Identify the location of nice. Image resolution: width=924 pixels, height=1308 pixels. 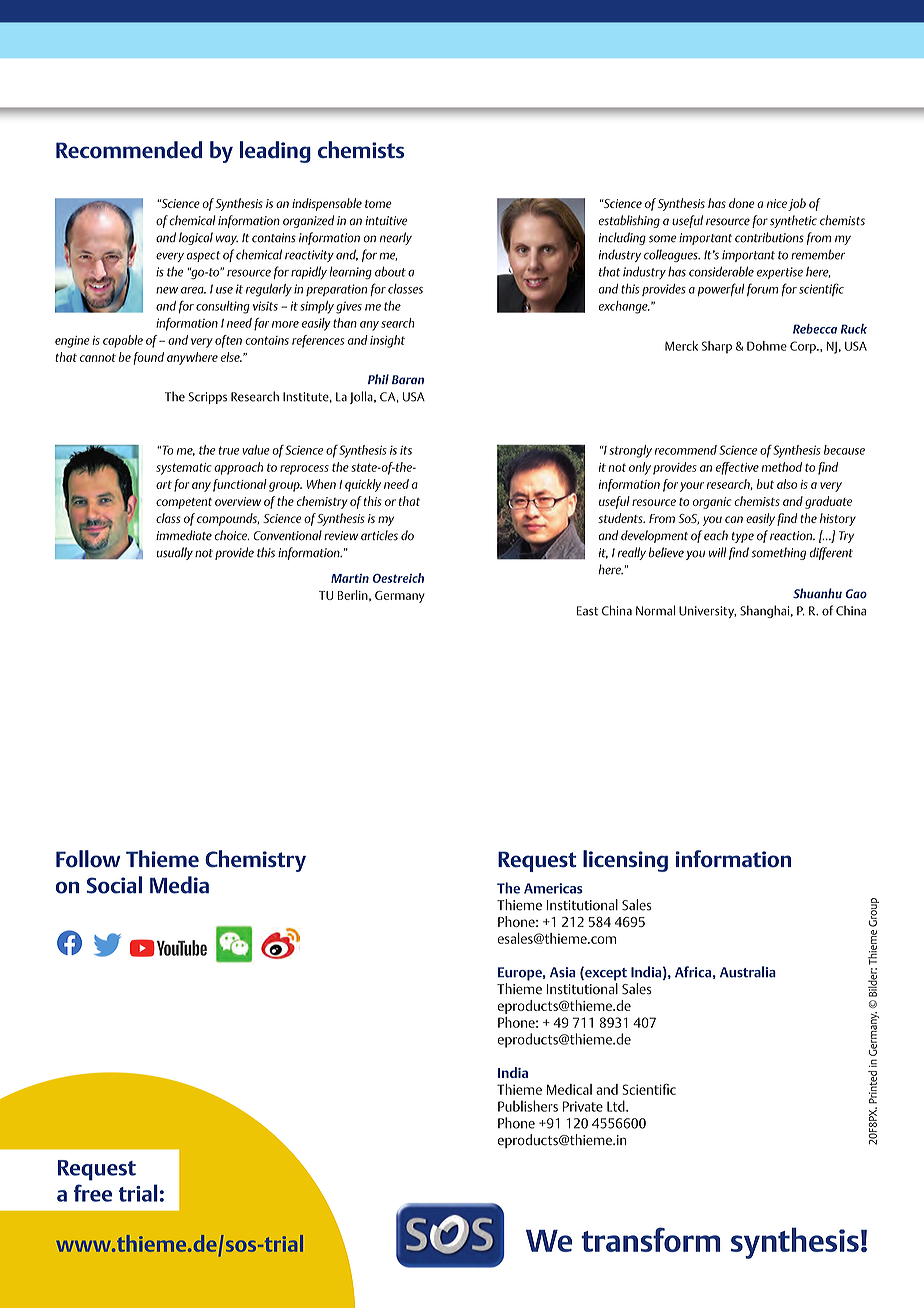
(777, 203).
